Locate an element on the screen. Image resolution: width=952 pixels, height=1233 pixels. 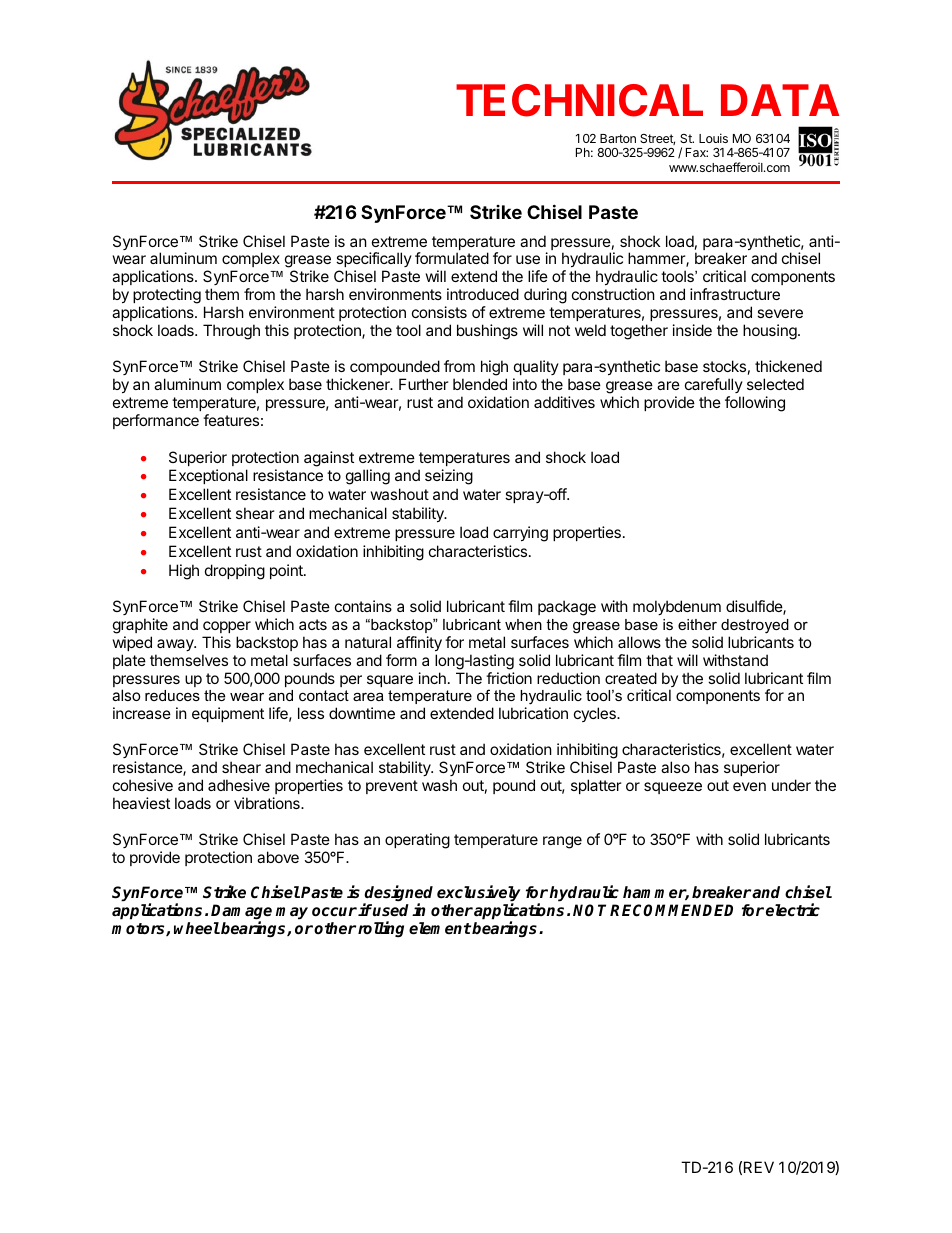
TECHNICAL is located at coordinates (579, 100).
